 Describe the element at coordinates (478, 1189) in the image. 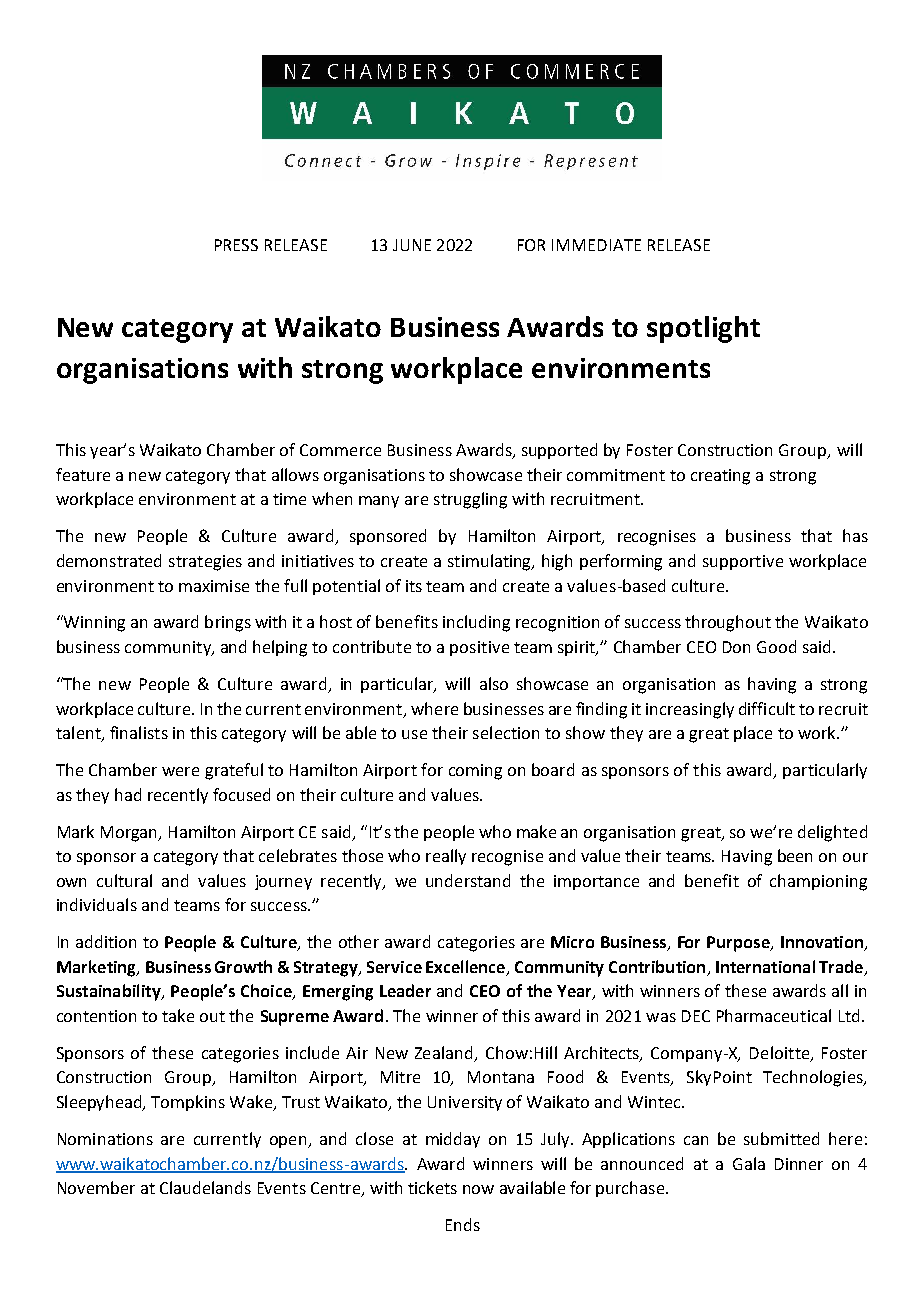

I see `now` at that location.
